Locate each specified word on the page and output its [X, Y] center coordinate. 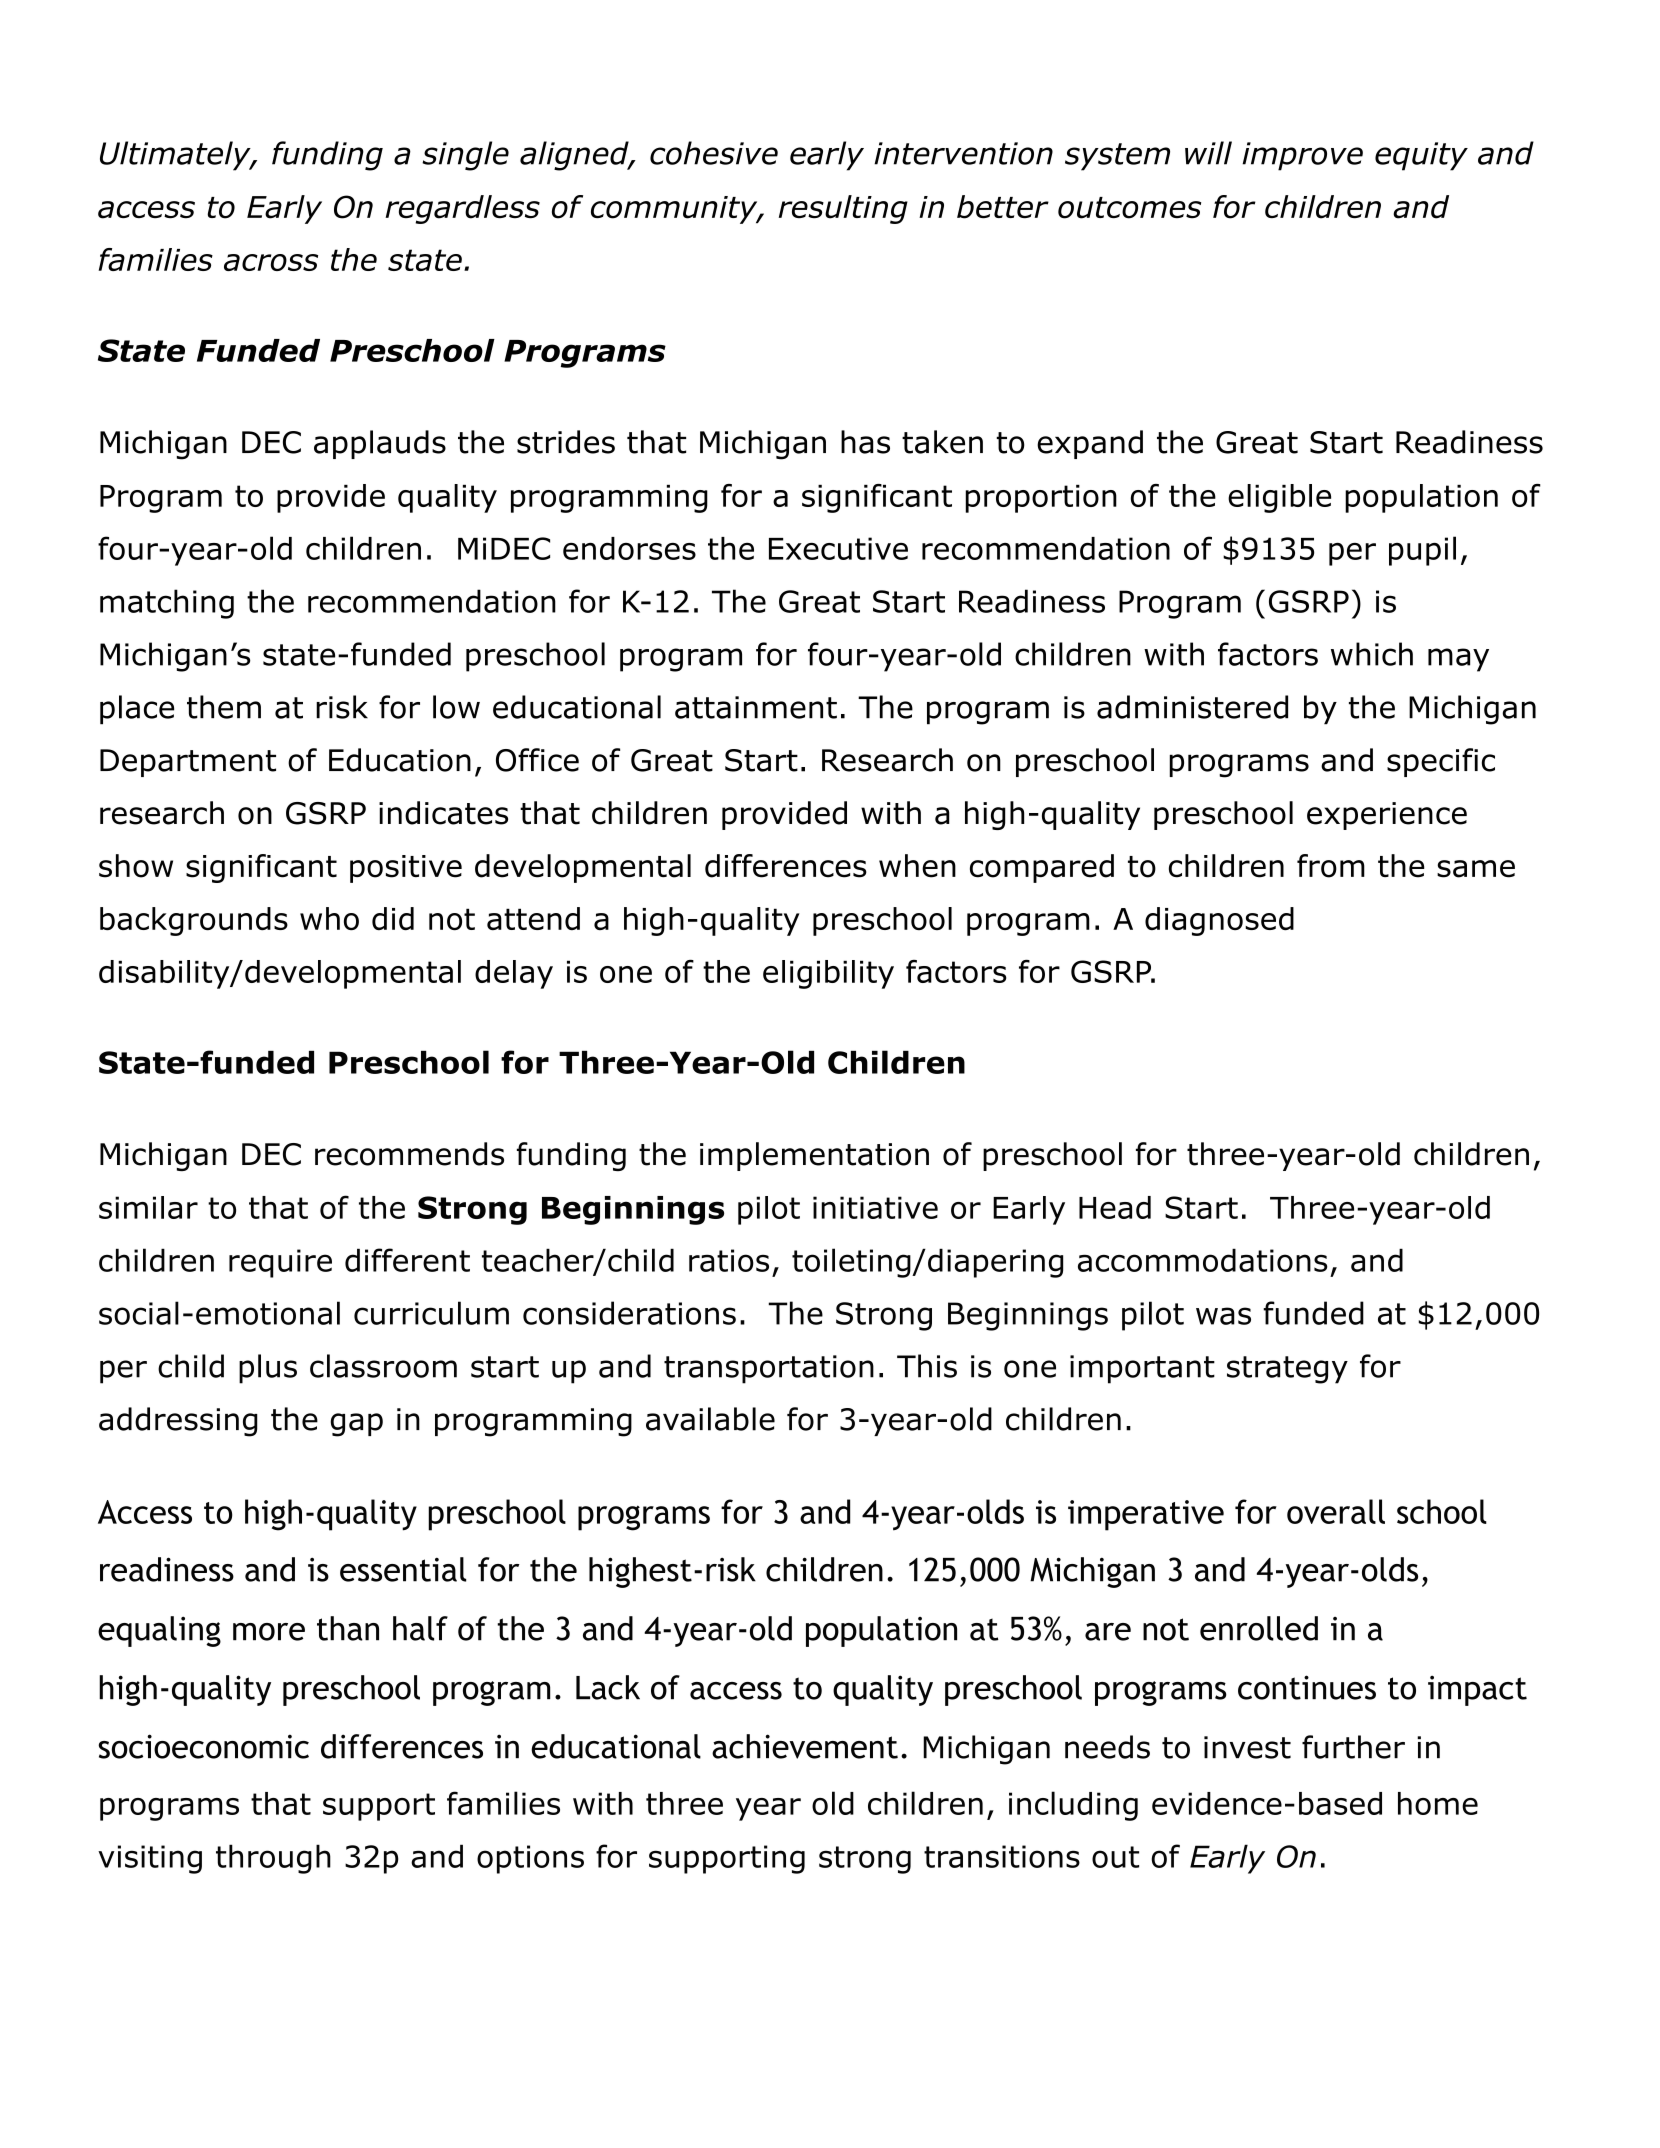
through [273, 1859]
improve [1302, 156]
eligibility [828, 974]
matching [167, 604]
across [271, 262]
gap [356, 1425]
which [1372, 654]
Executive [838, 548]
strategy [1287, 1370]
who [329, 918]
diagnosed [1219, 921]
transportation [769, 1369]
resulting [843, 209]
